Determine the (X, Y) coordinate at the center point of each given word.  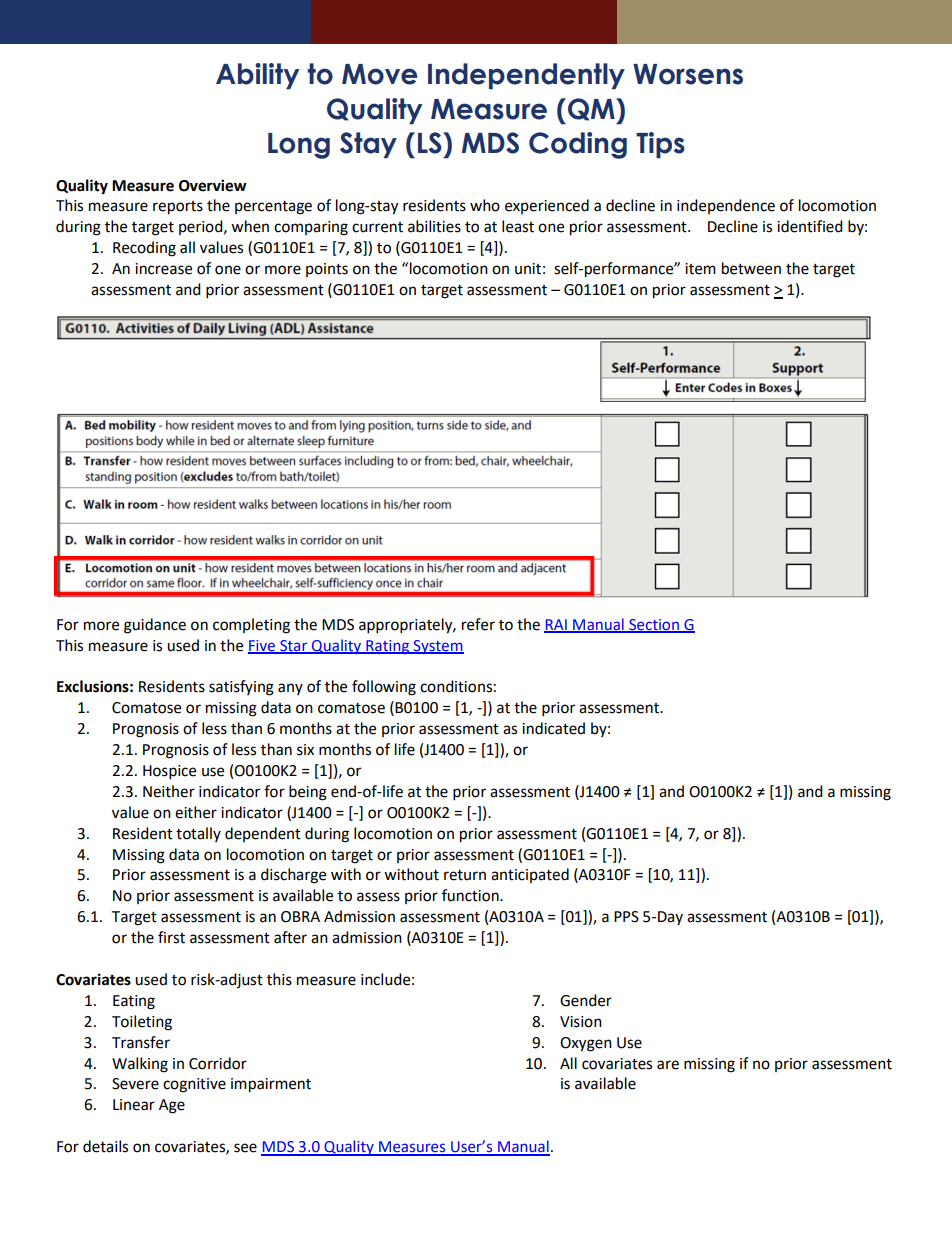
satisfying (241, 688)
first (171, 937)
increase (163, 269)
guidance (155, 626)
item (700, 269)
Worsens (688, 74)
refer (478, 624)
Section (654, 625)
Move (379, 74)
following (384, 688)
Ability (257, 76)
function (471, 895)
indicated (553, 728)
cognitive (194, 1085)
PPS (626, 917)
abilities (434, 226)
